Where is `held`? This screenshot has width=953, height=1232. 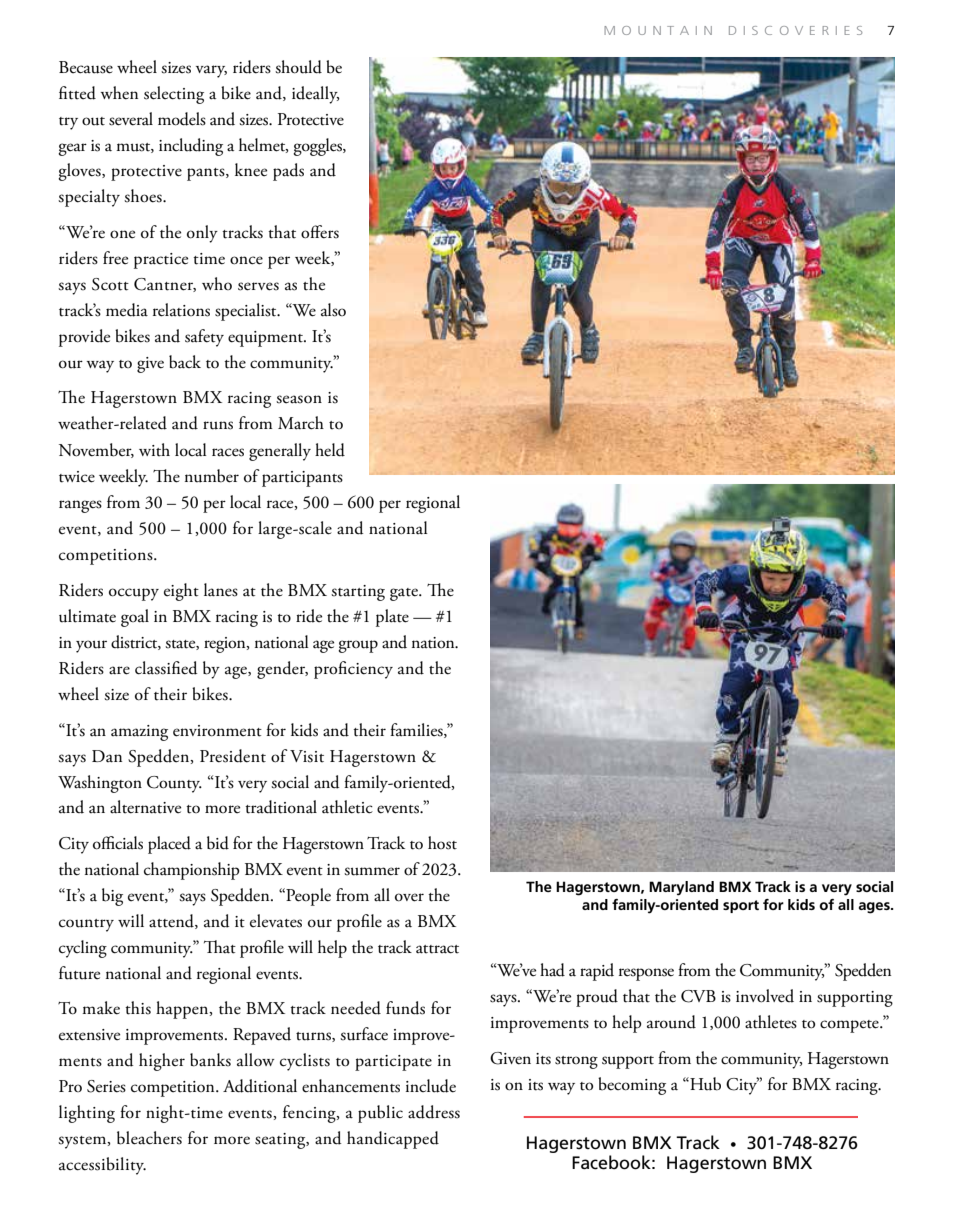 held is located at coordinates (330, 450).
